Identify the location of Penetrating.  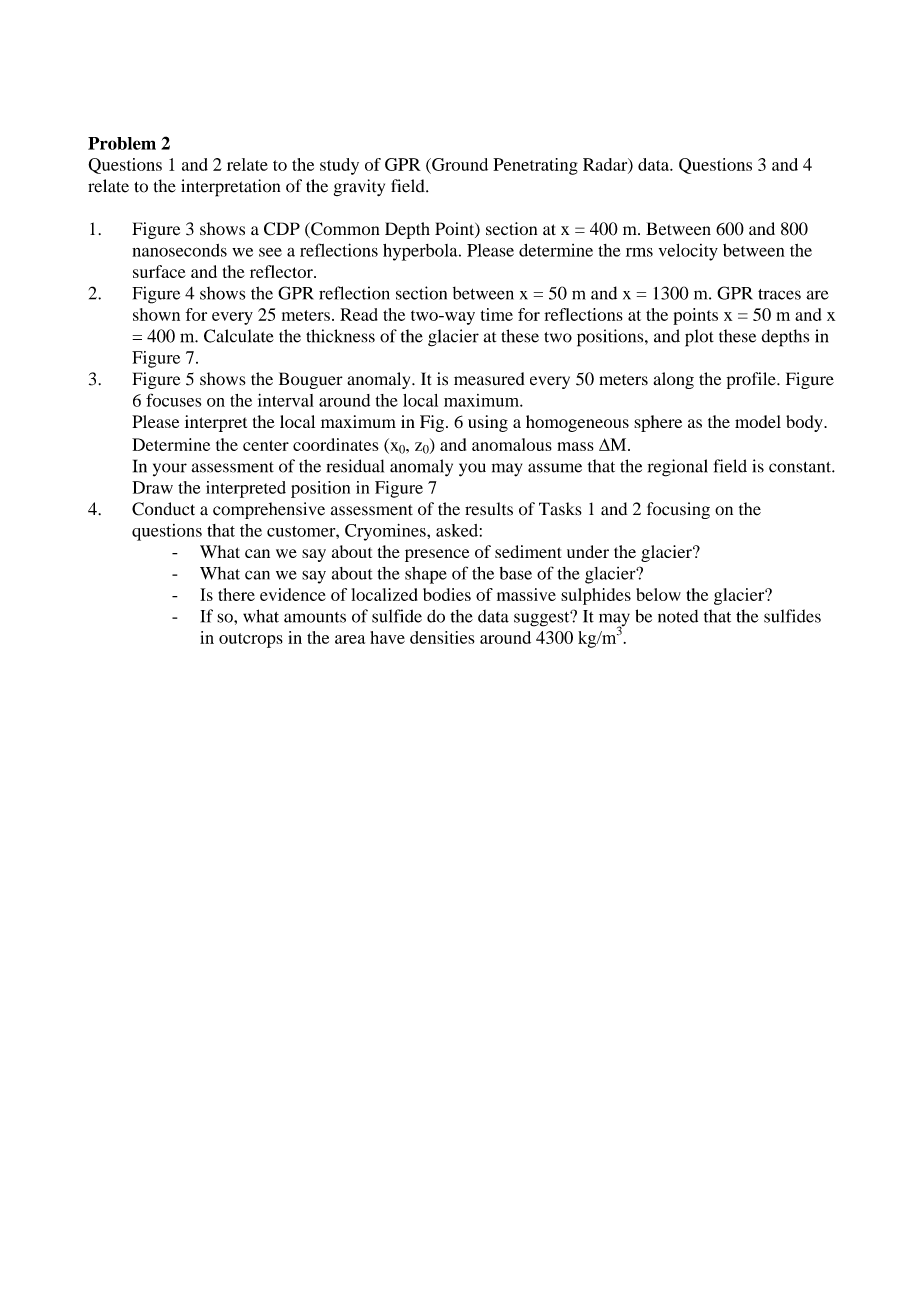
(535, 166).
